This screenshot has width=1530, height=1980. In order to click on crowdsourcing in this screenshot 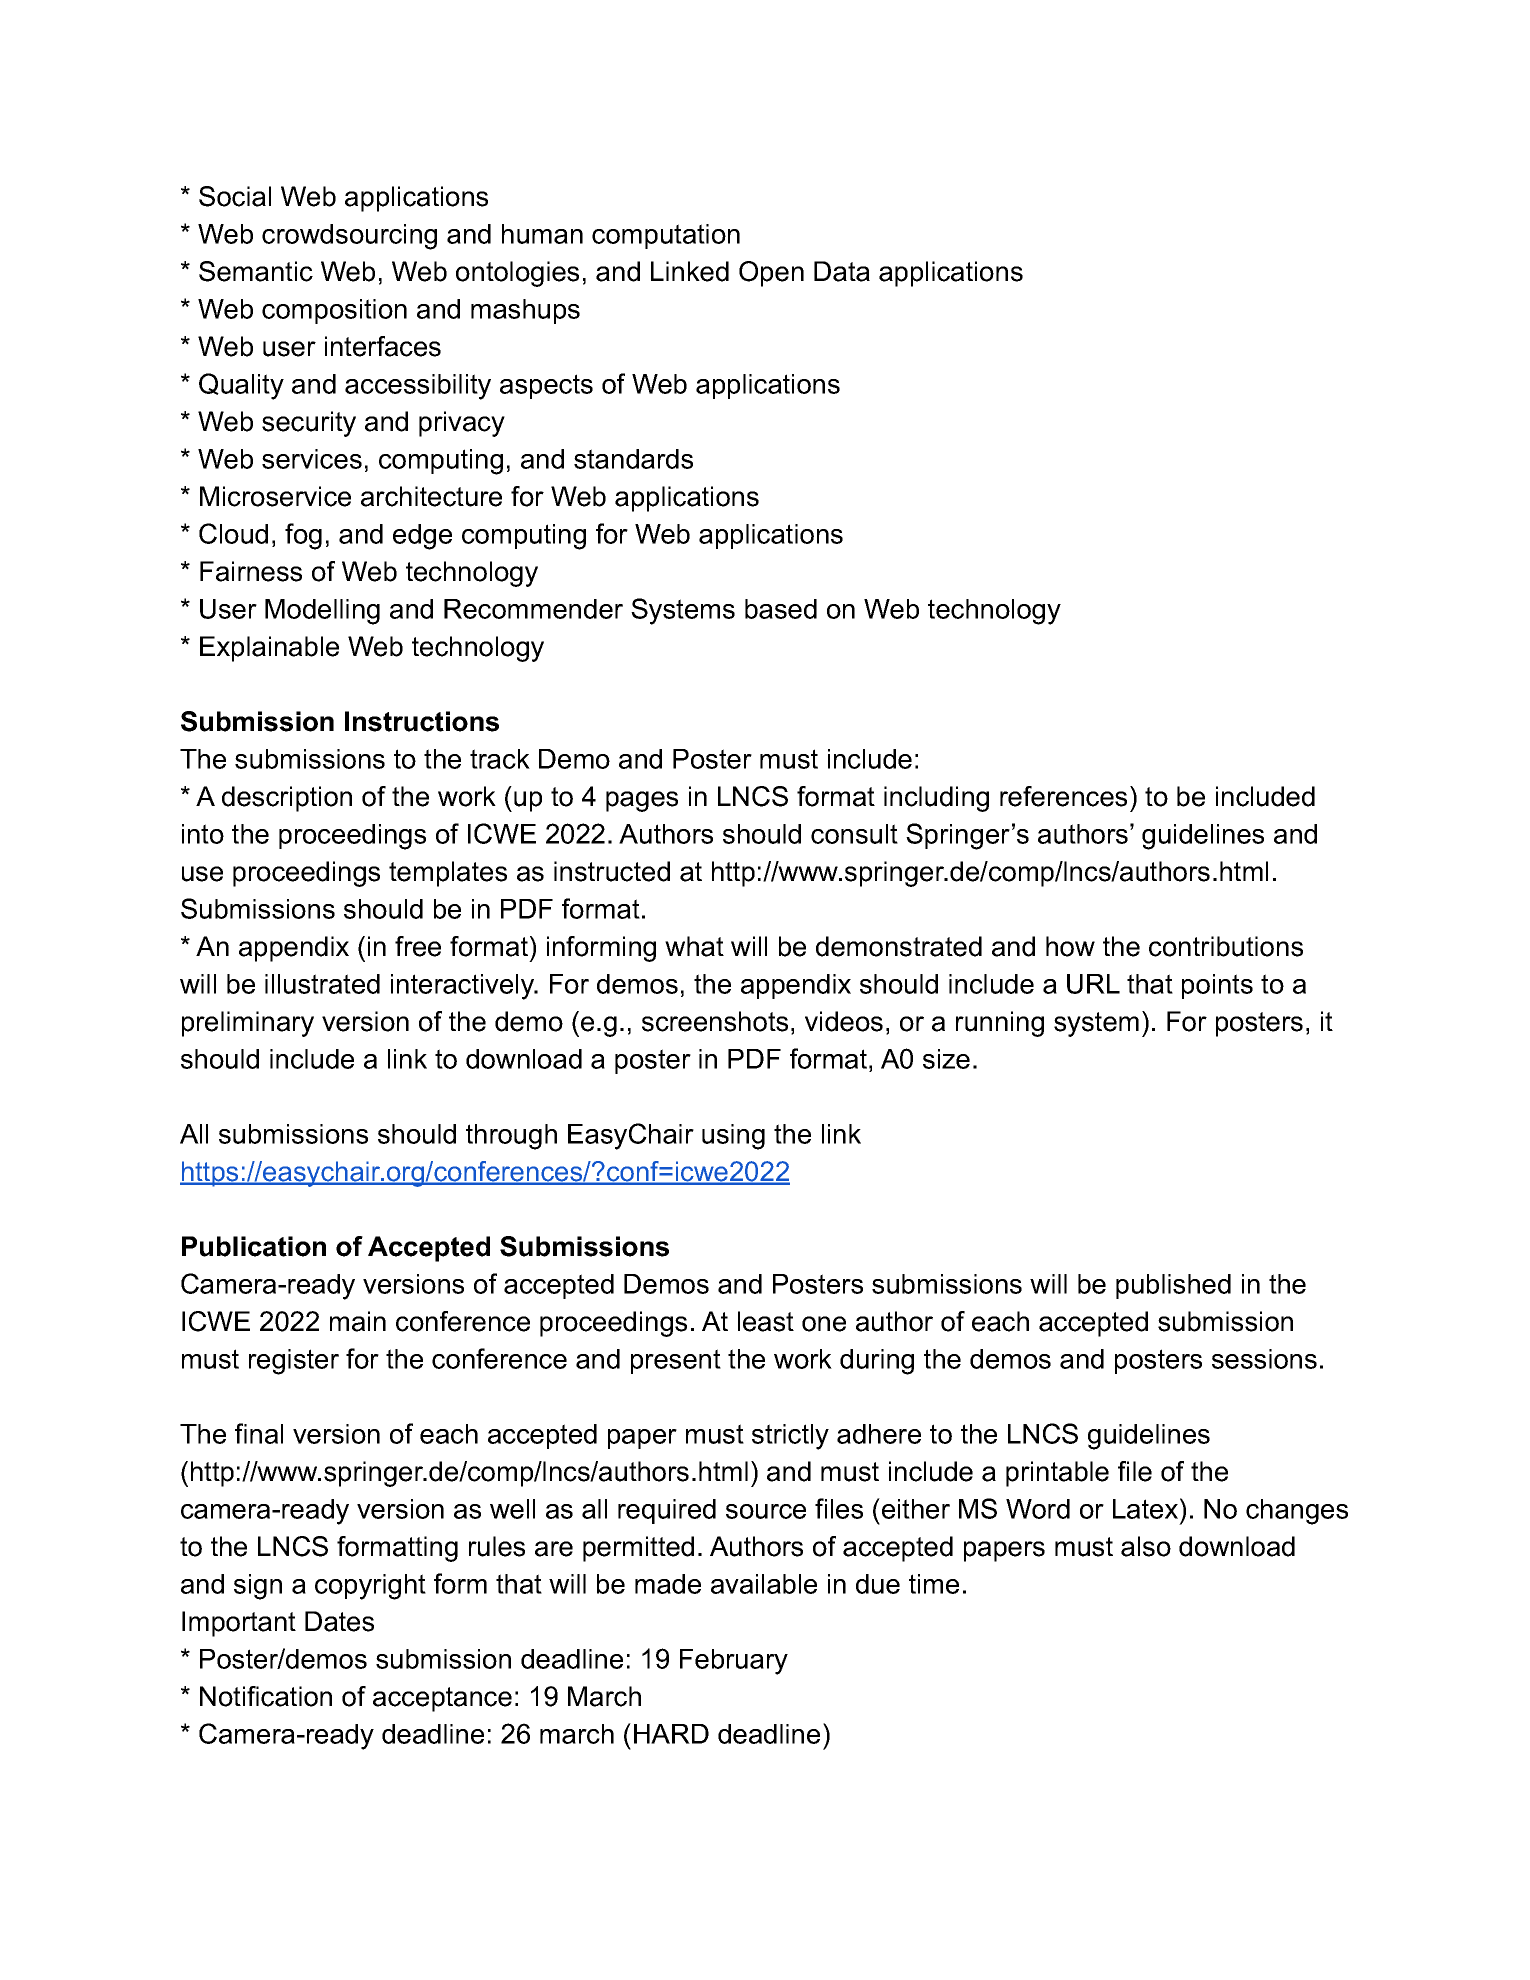, I will do `click(349, 237)`.
